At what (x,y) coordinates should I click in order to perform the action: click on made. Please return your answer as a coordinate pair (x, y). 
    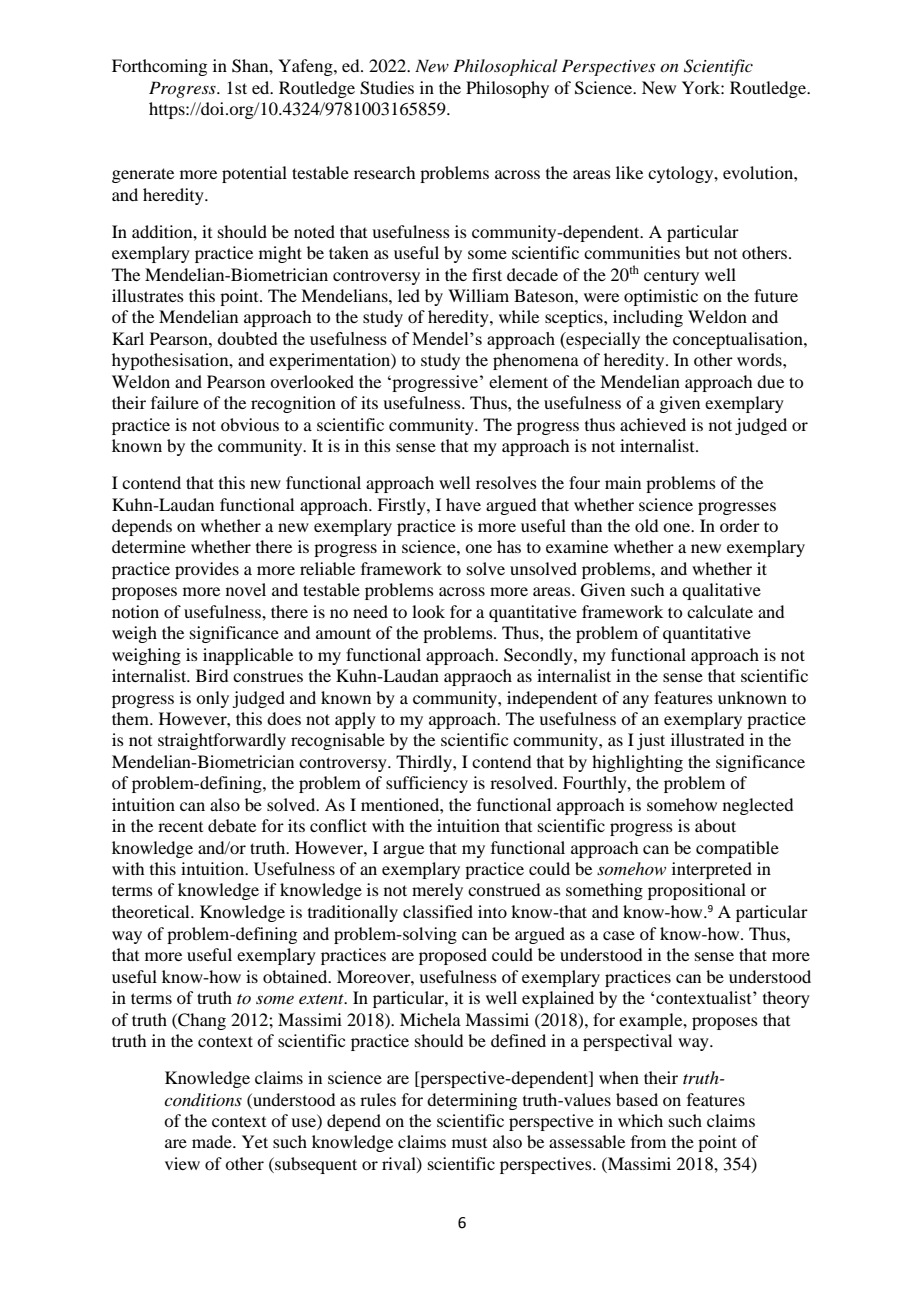
    Looking at the image, I should click on (213, 1141).
